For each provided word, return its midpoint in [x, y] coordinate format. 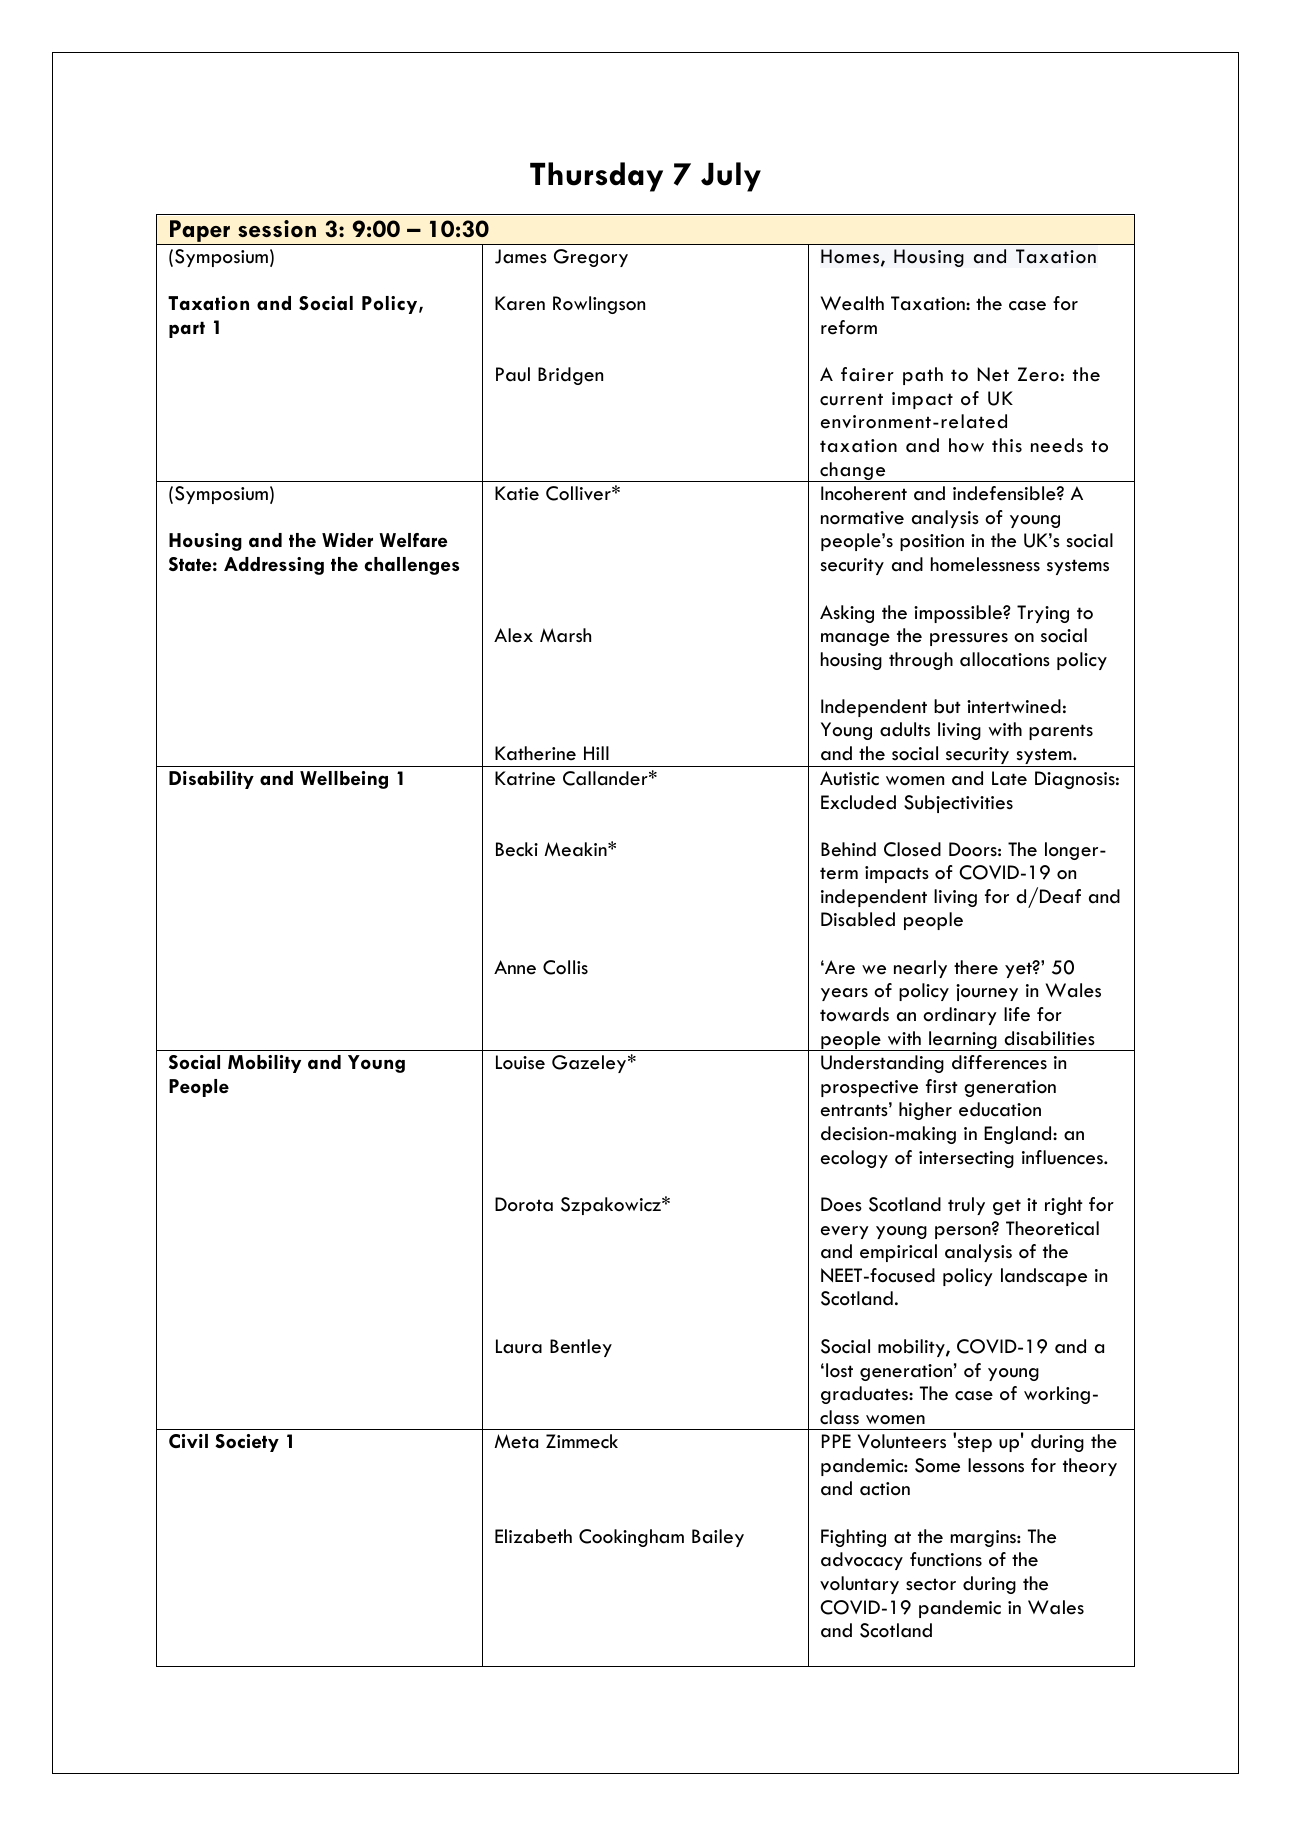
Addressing [274, 566]
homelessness [985, 564]
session [277, 229]
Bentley [581, 1348]
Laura [519, 1346]
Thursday [596, 177]
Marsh [565, 635]
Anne [515, 967]
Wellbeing [344, 780]
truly [966, 1206]
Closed [912, 849]
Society [247, 1443]
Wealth [852, 303]
